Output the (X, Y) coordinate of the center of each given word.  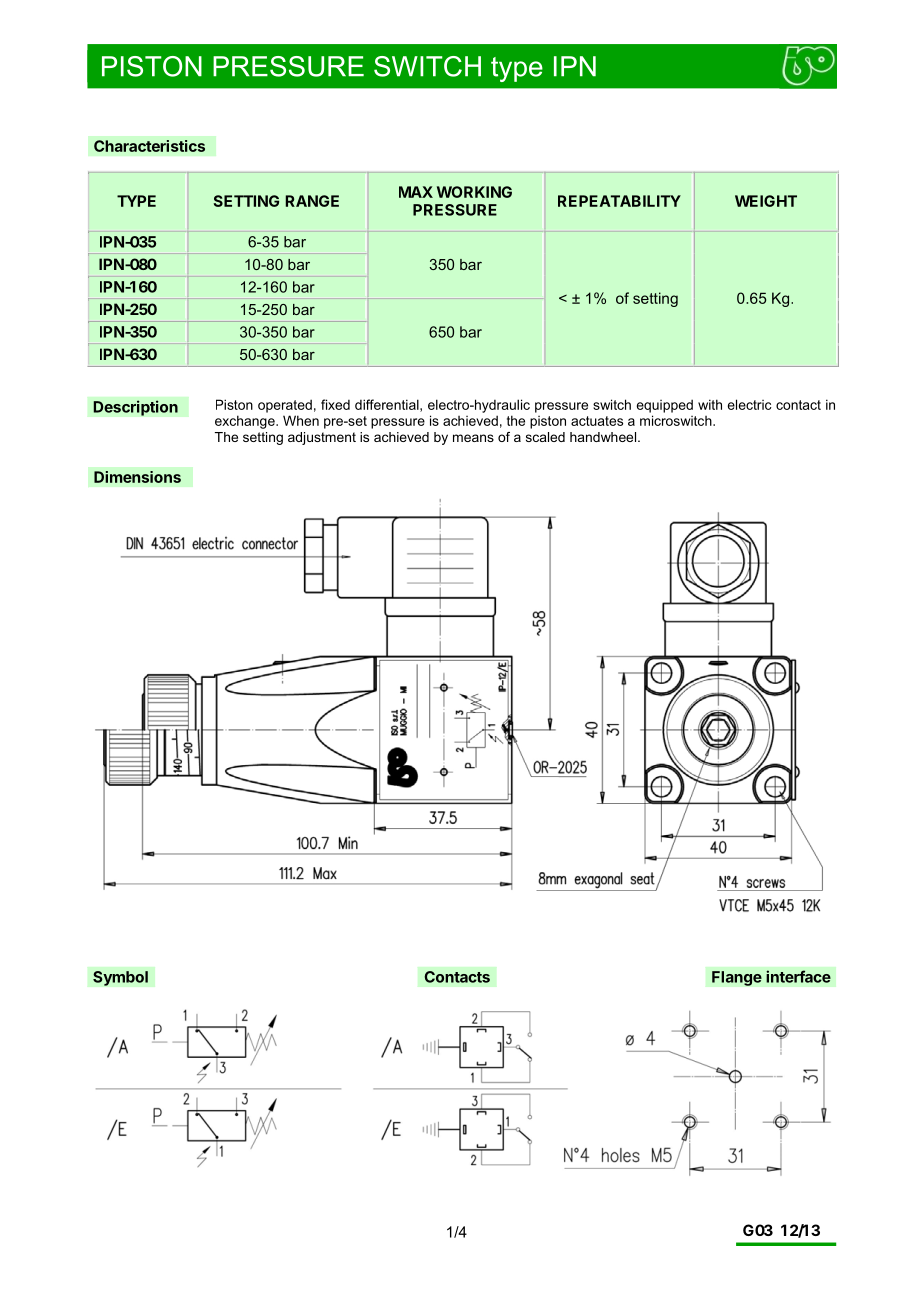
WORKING (474, 192)
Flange (737, 978)
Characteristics (149, 146)
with (710, 404)
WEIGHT (766, 201)
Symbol (120, 978)
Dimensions (137, 477)
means (473, 438)
